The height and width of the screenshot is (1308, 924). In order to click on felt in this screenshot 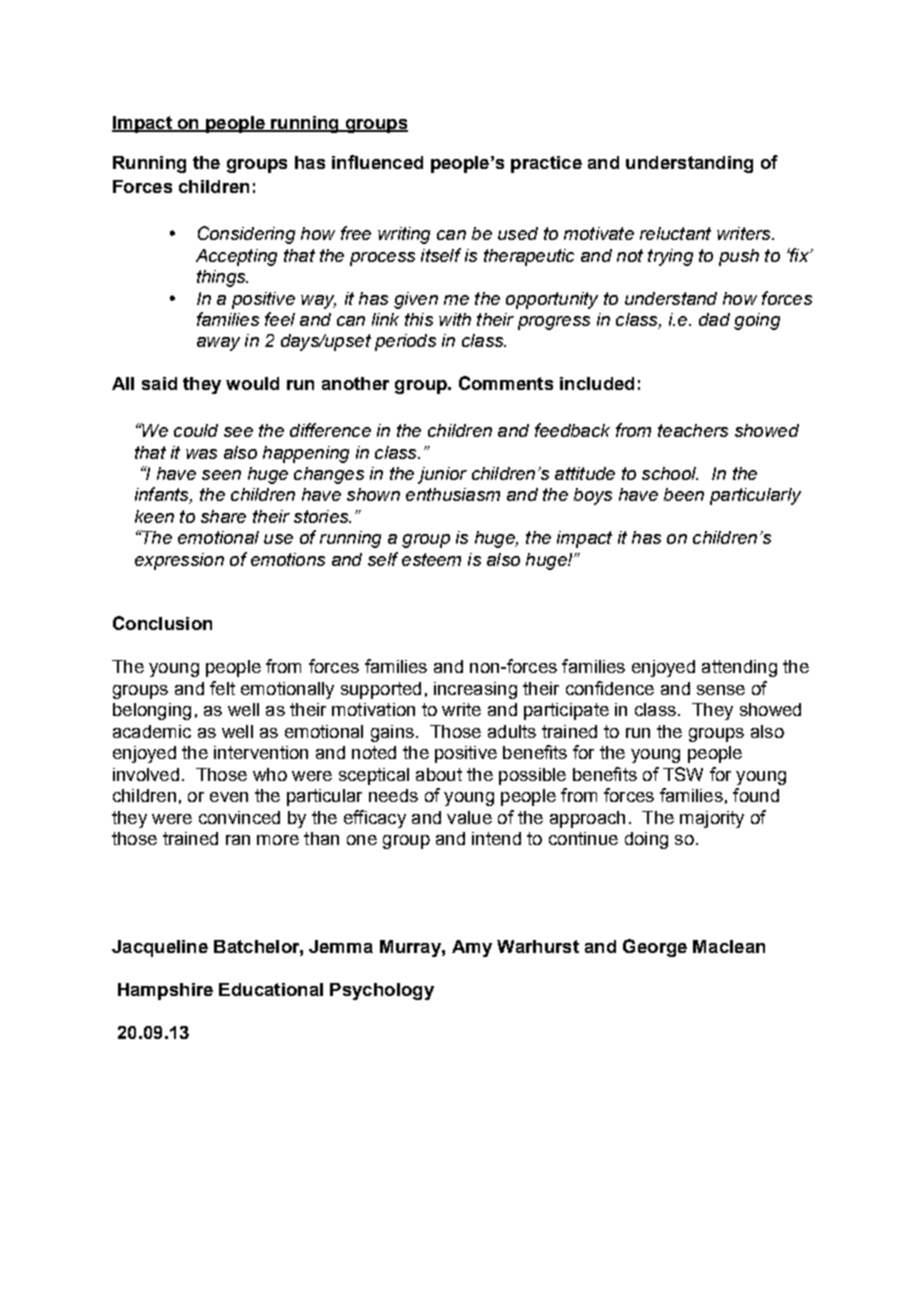, I will do `click(222, 688)`.
